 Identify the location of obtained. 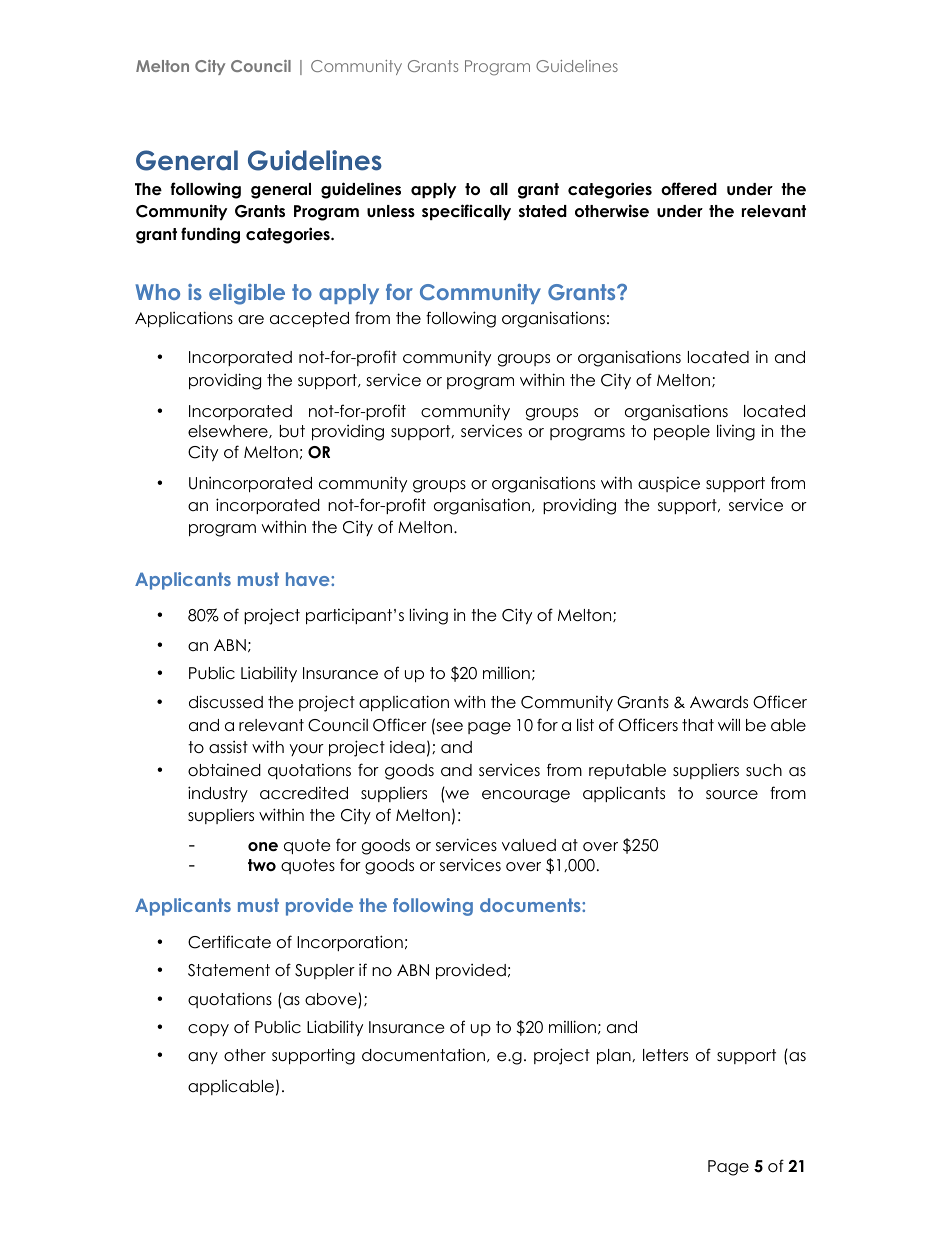
(224, 770).
